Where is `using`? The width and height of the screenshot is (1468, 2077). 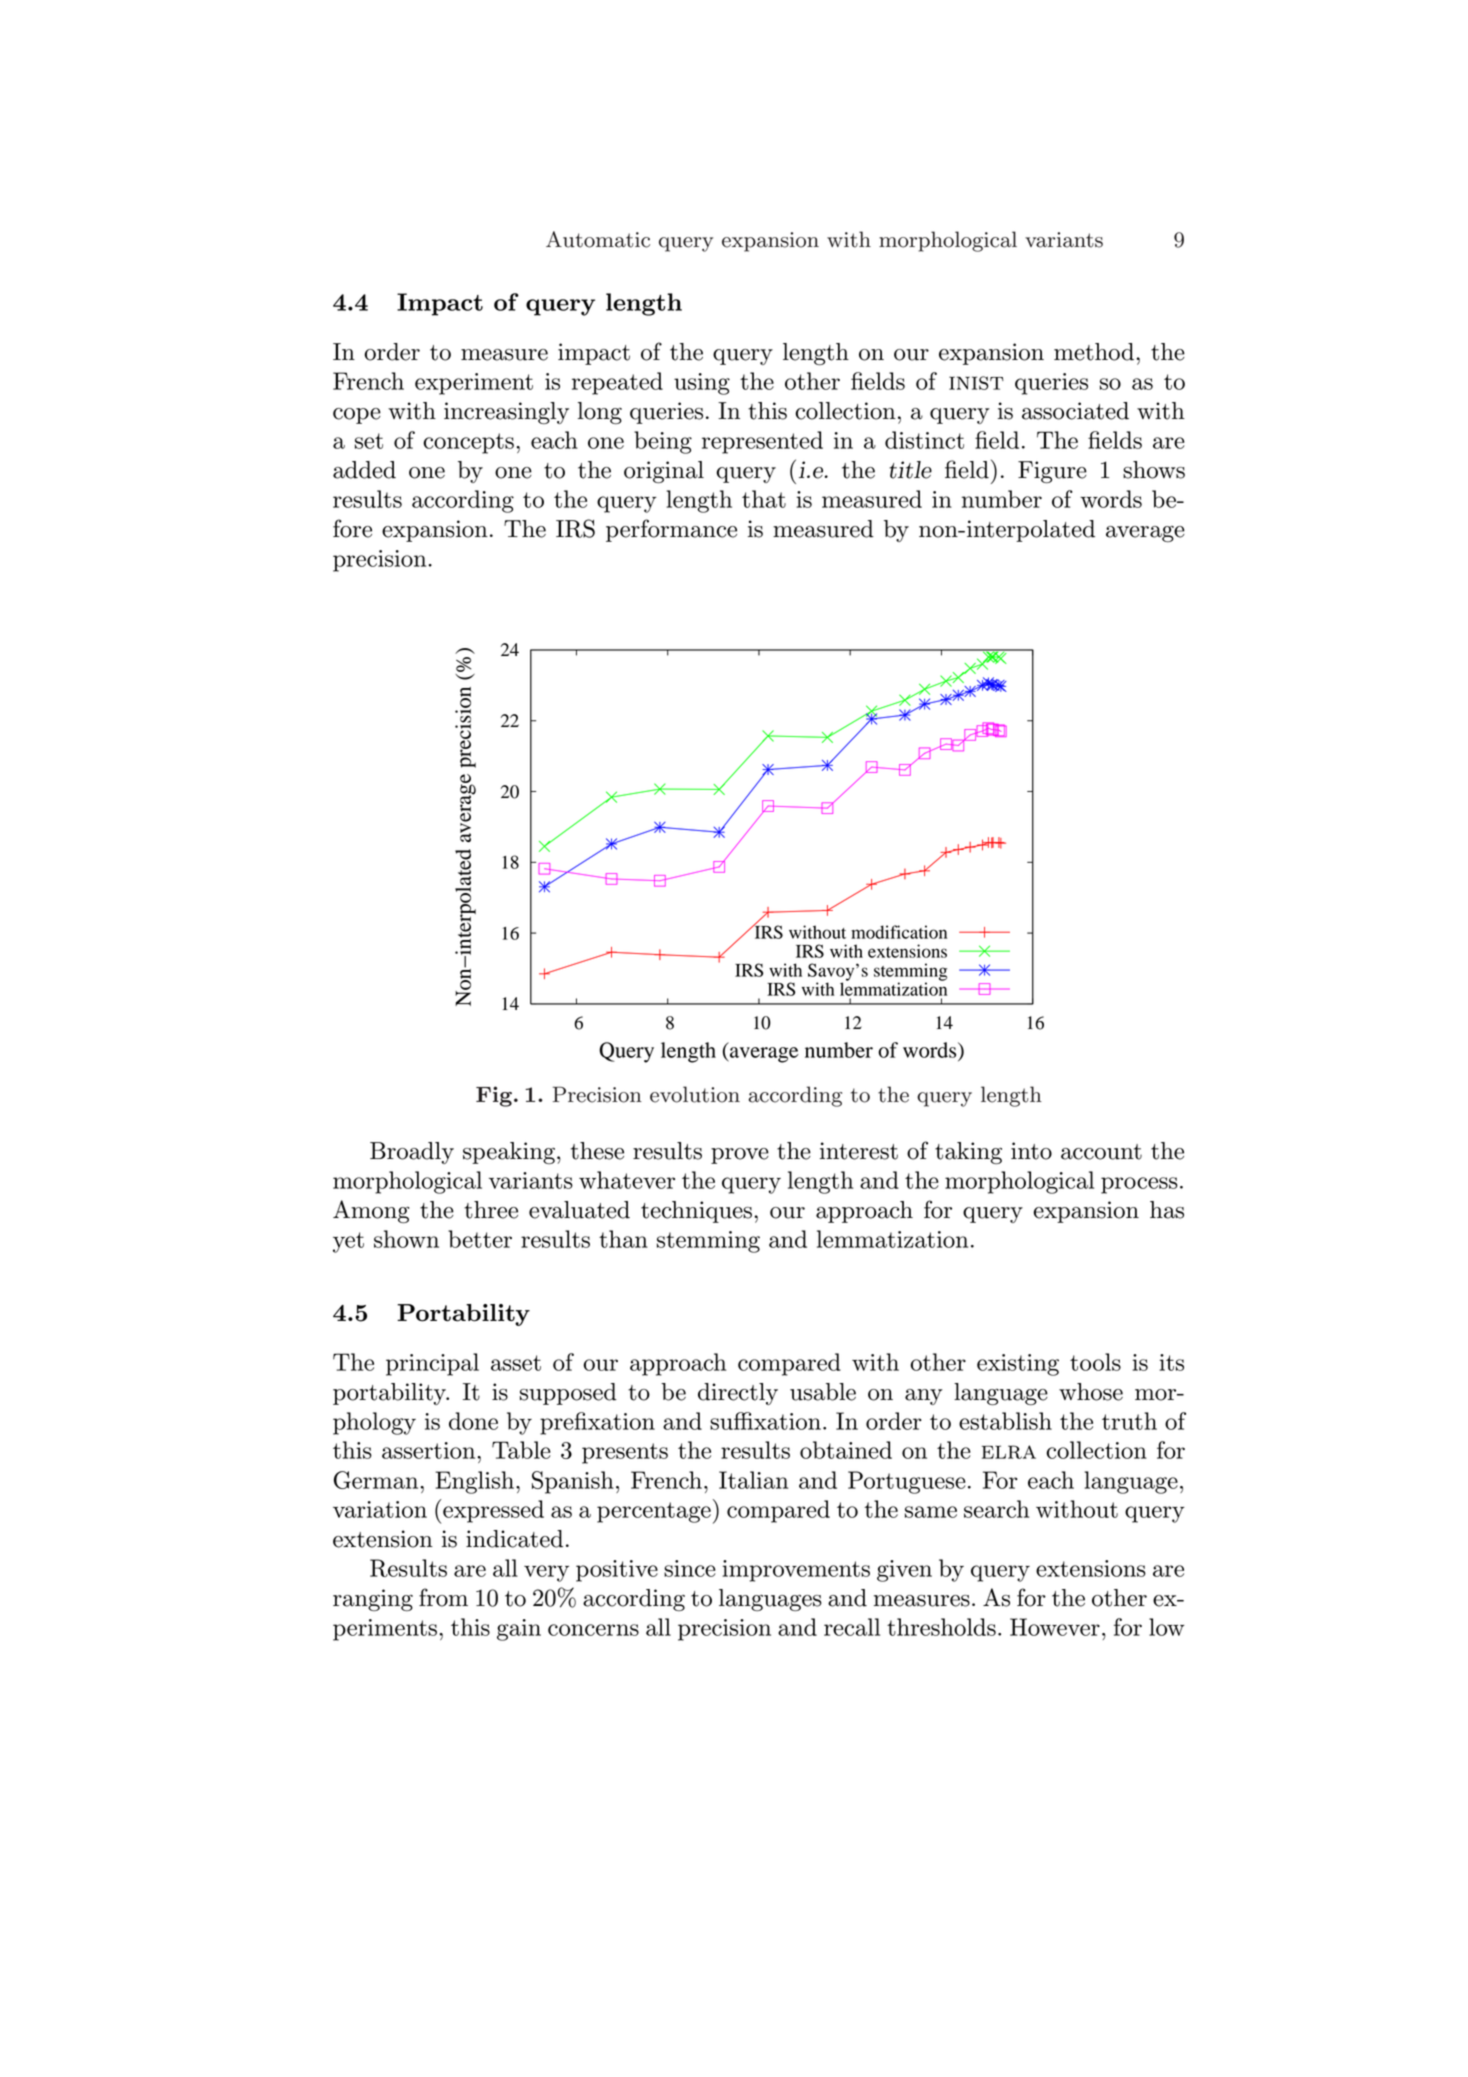 using is located at coordinates (702, 384).
